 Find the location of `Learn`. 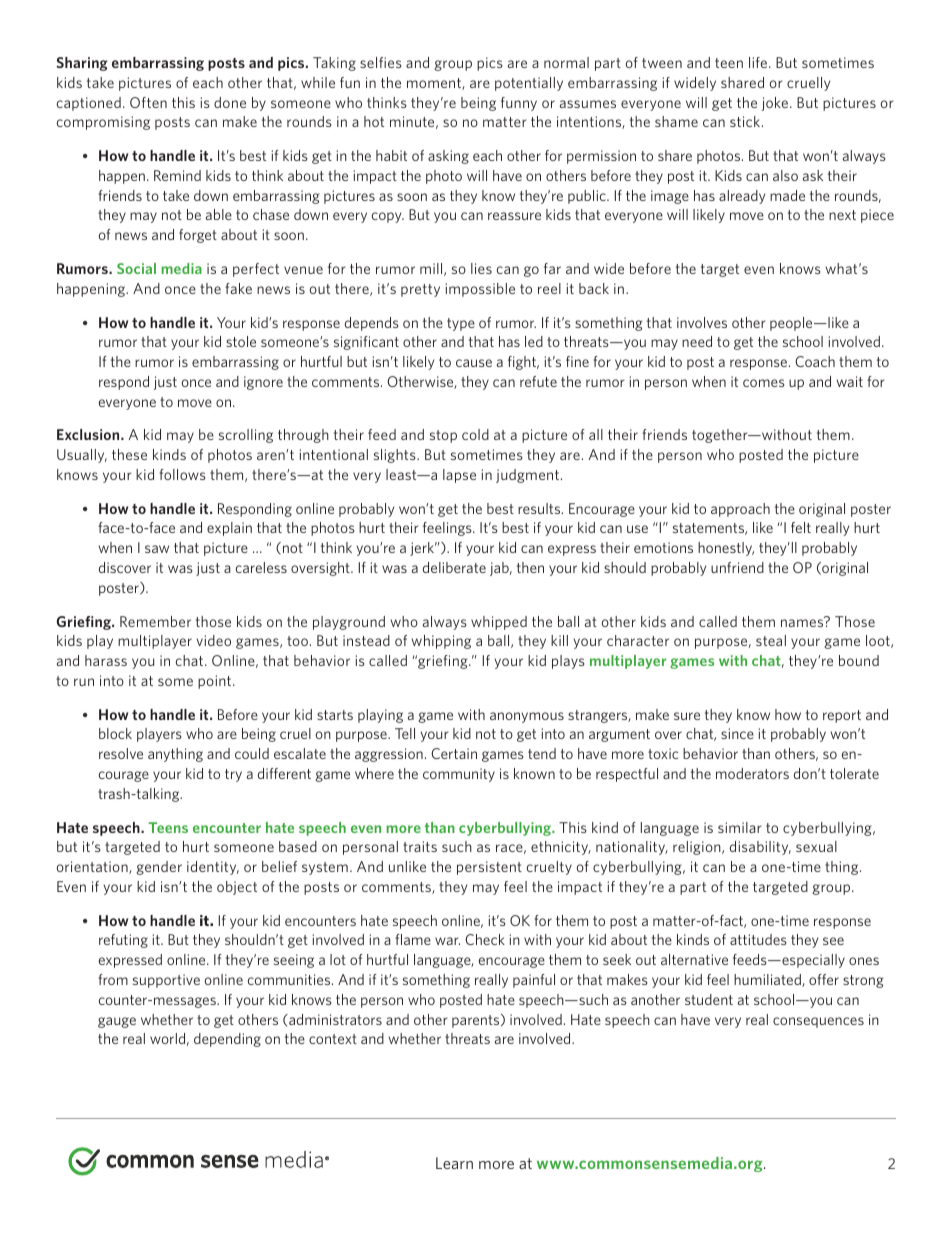

Learn is located at coordinates (454, 1163).
